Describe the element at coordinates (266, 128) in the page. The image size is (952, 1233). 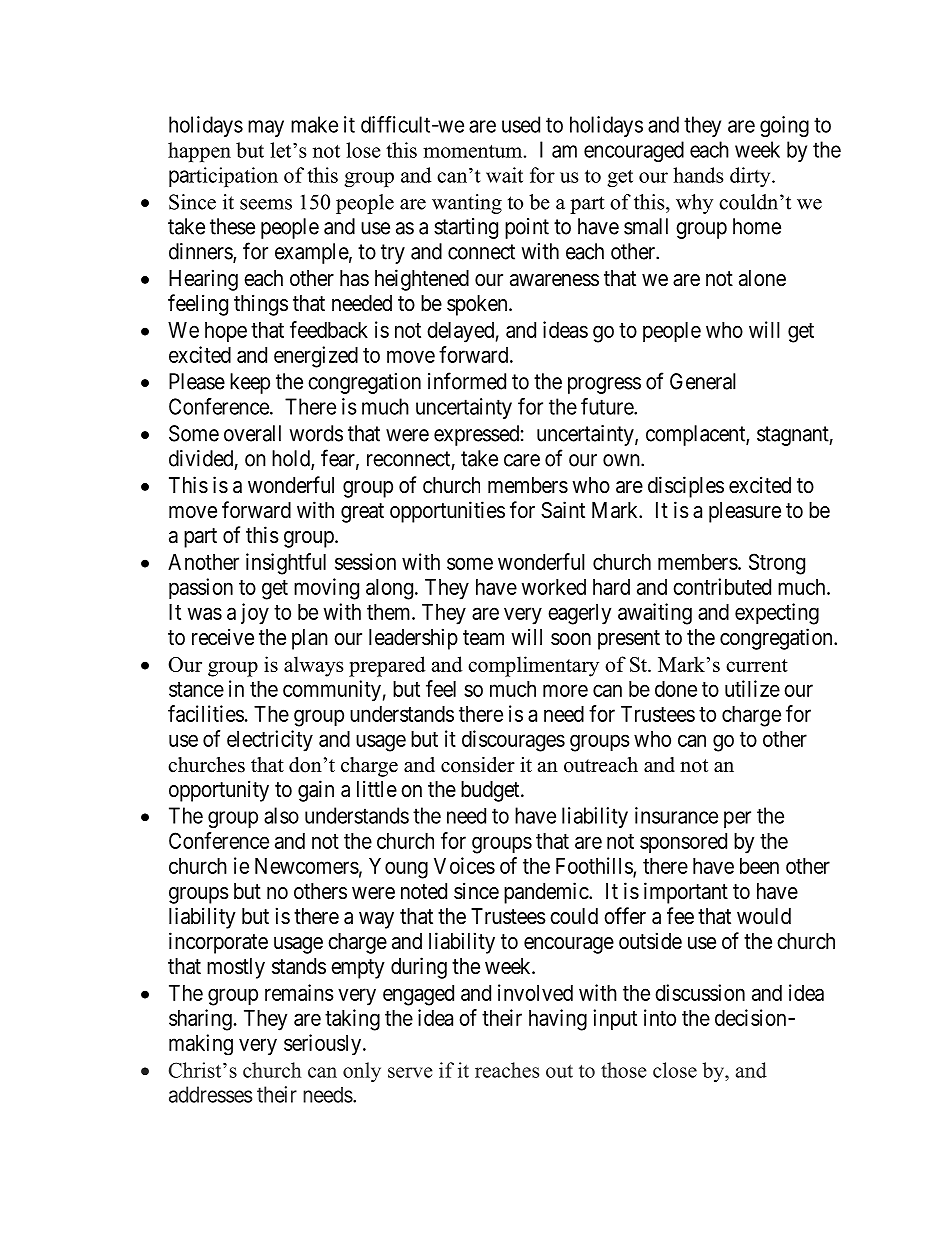
I see `may` at that location.
